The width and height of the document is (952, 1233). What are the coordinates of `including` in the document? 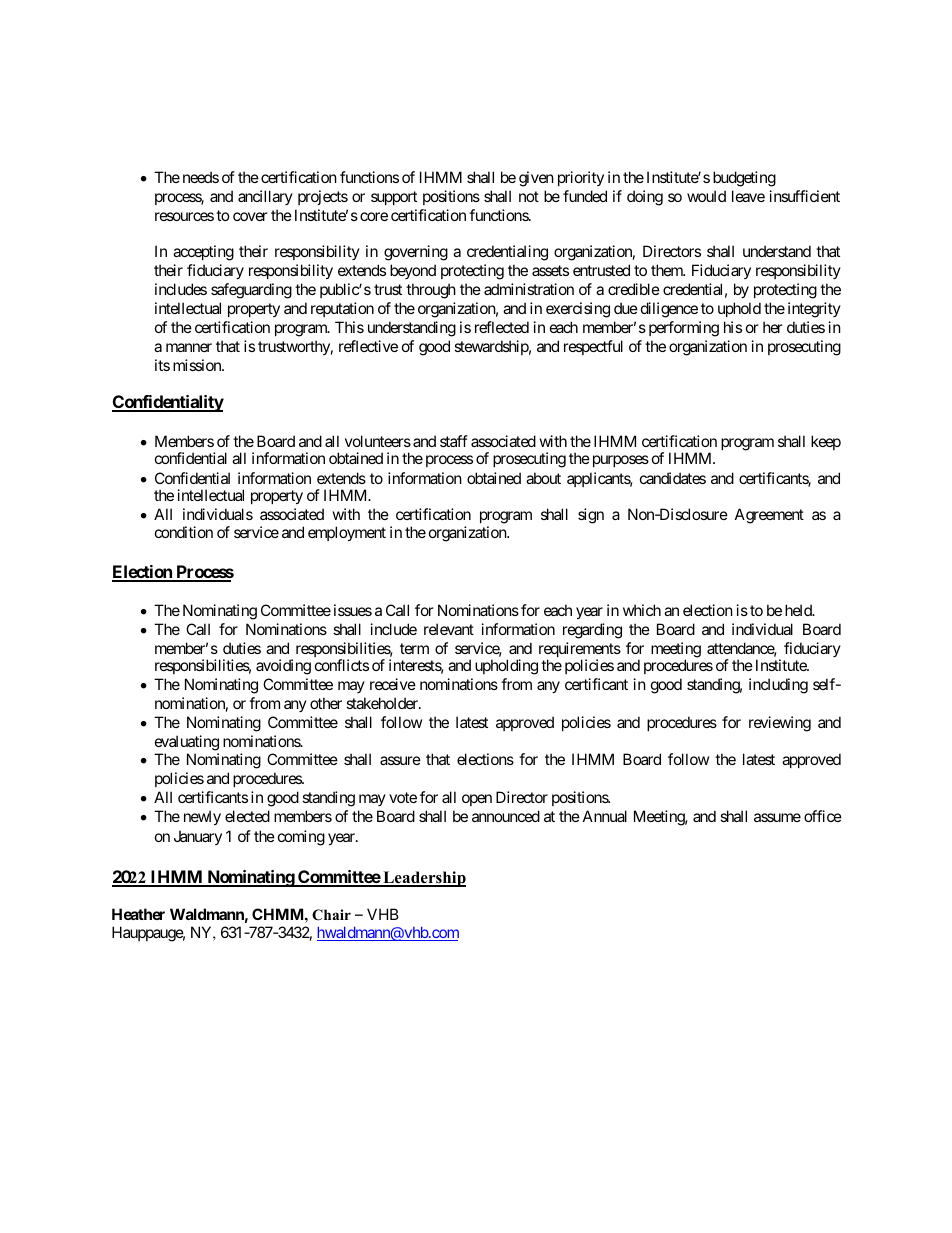 It's located at (778, 686).
